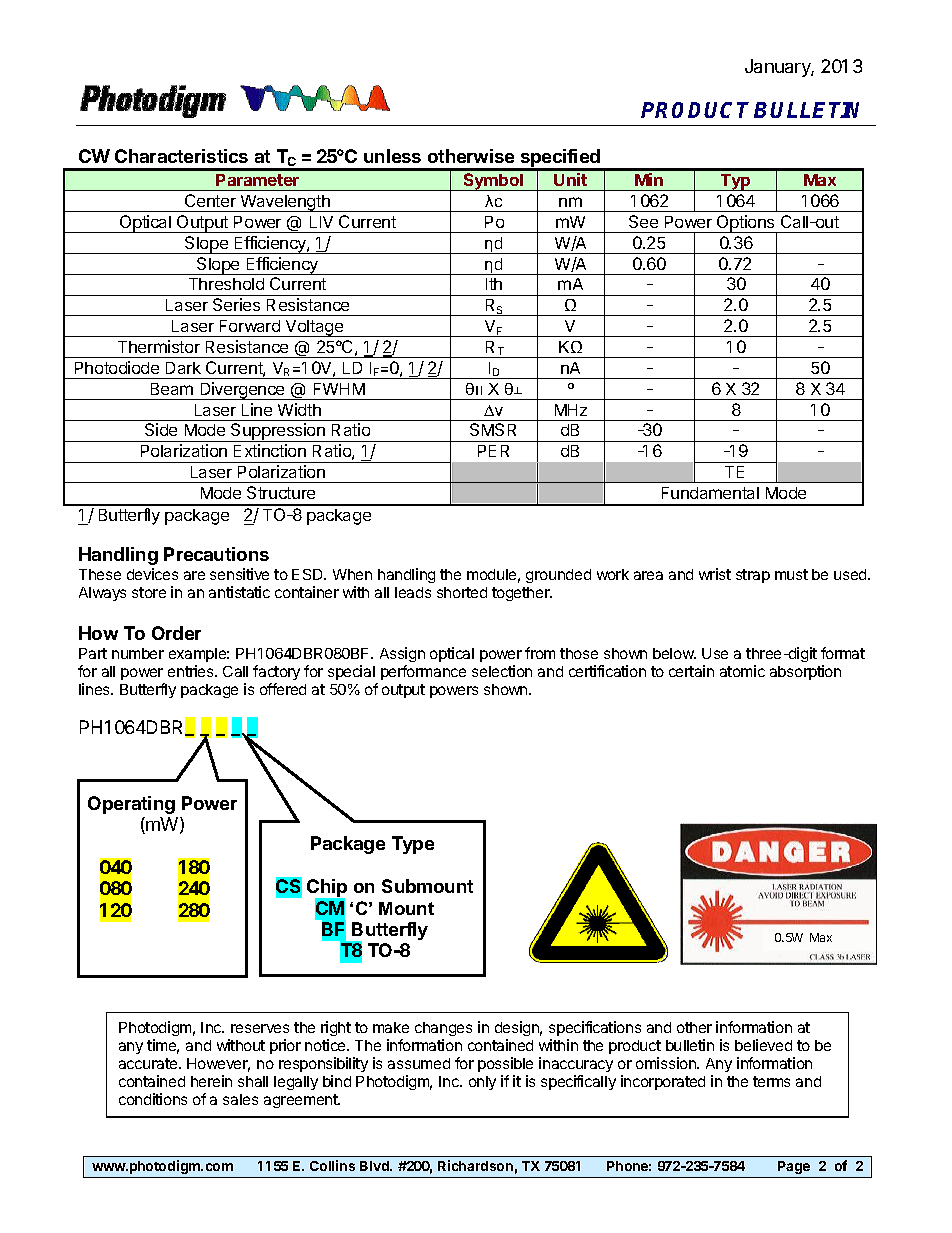 This screenshot has width=952, height=1233. What do you see at coordinates (181, 156) in the screenshot?
I see `Characteristics` at bounding box center [181, 156].
